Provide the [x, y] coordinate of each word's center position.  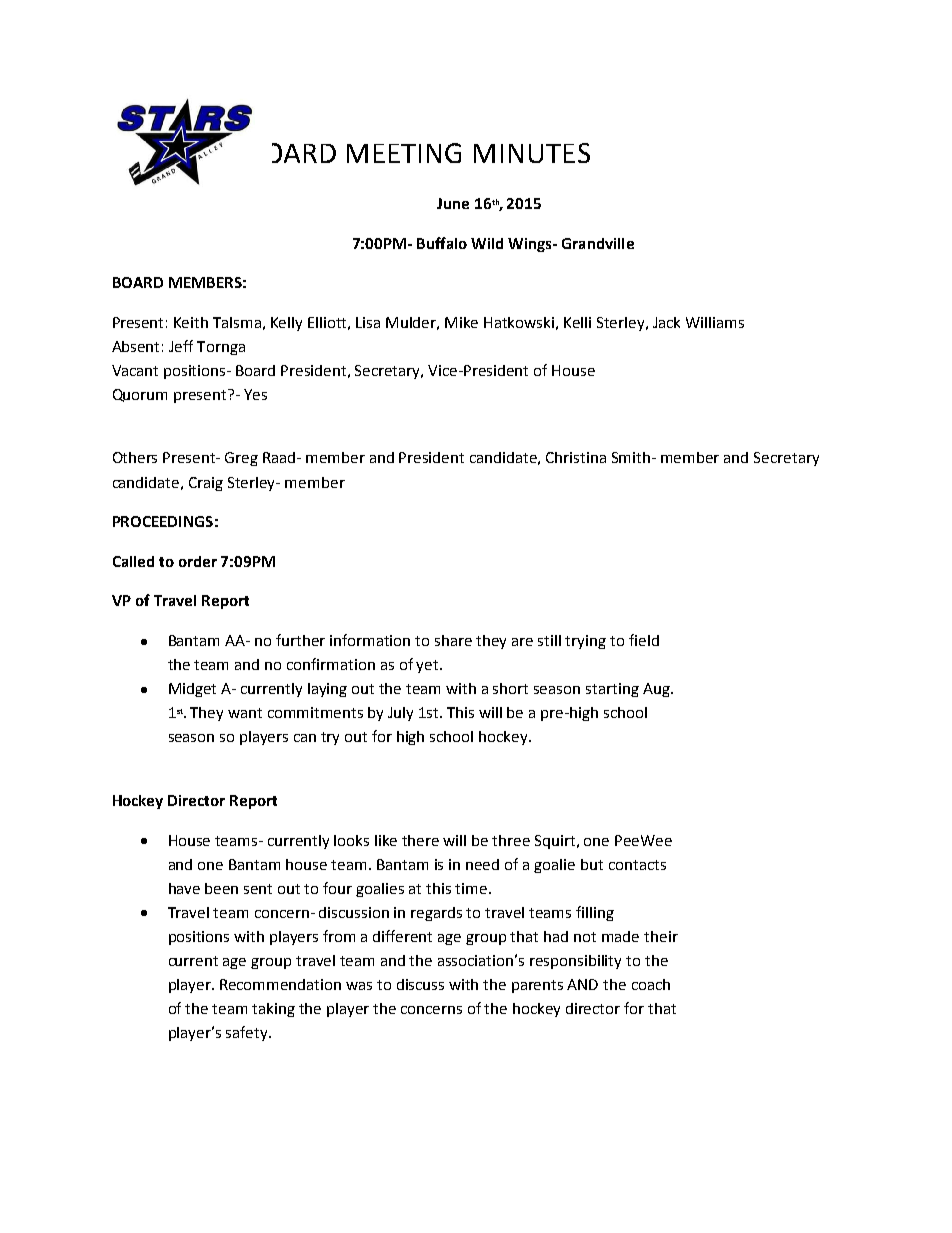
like [386, 840]
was [359, 986]
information [370, 640]
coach [651, 984]
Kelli [577, 322]
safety [248, 1033]
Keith [191, 322]
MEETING [404, 153]
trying [585, 642]
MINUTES [532, 153]
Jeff [181, 346]
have [184, 888]
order [198, 561]
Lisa [368, 322]
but [592, 864]
